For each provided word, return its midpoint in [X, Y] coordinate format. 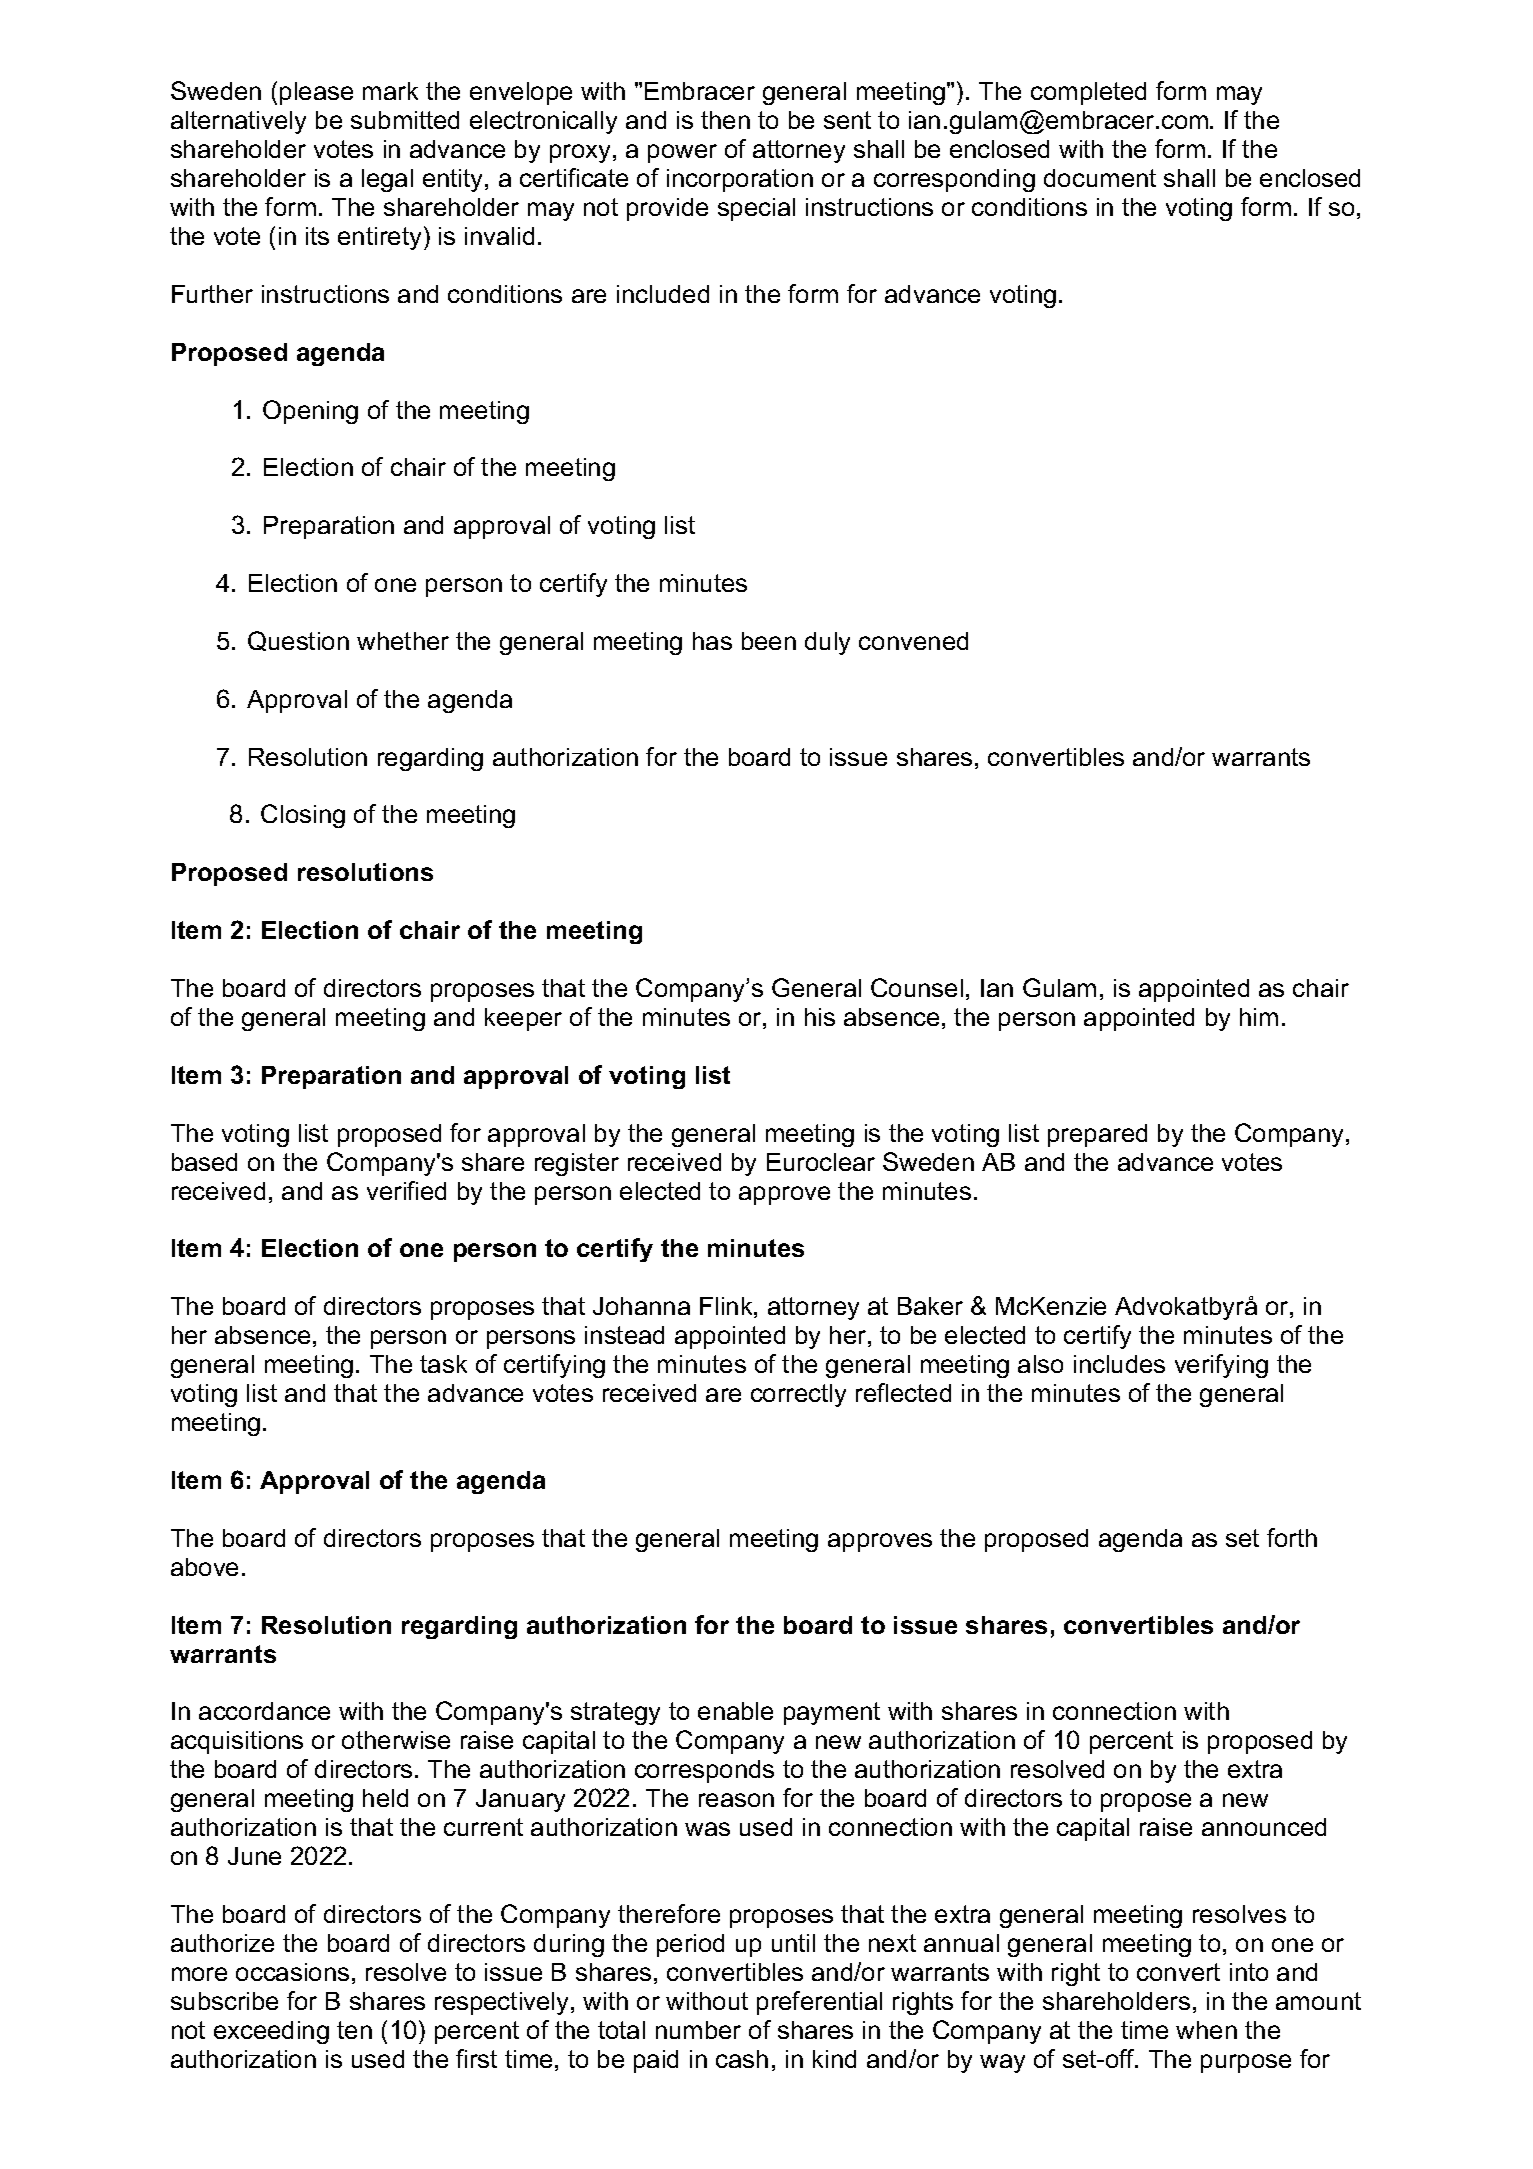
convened [913, 641]
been [769, 641]
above [204, 1567]
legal [387, 180]
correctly [798, 1395]
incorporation [740, 180]
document [1100, 178]
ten [354, 2030]
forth [1292, 1537]
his [820, 1017]
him [1259, 1017]
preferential [819, 2003]
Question [298, 641]
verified [406, 1190]
